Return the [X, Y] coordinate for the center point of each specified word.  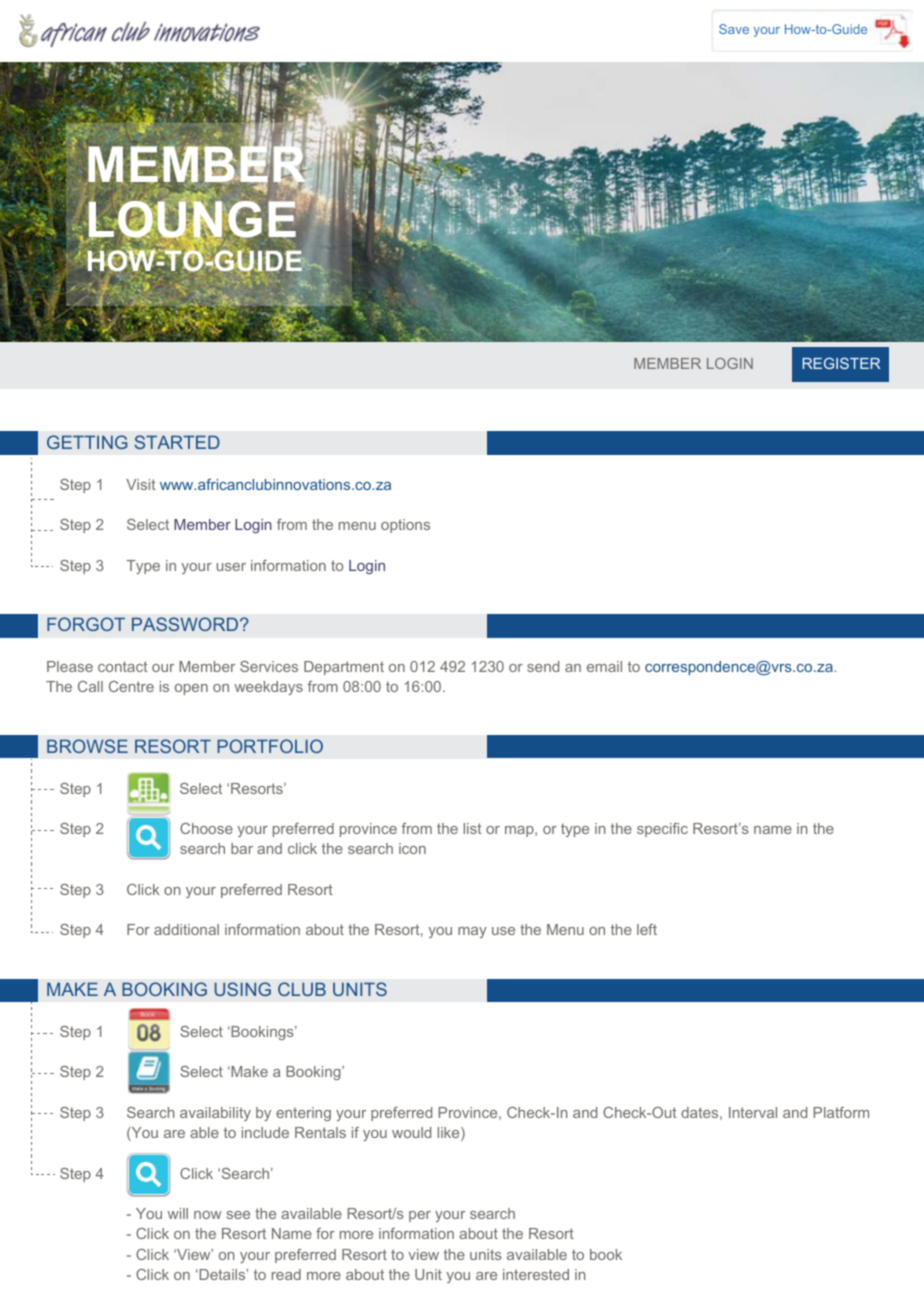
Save [734, 29]
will [178, 1213]
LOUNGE [192, 219]
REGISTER [841, 363]
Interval [753, 1112]
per [420, 1216]
